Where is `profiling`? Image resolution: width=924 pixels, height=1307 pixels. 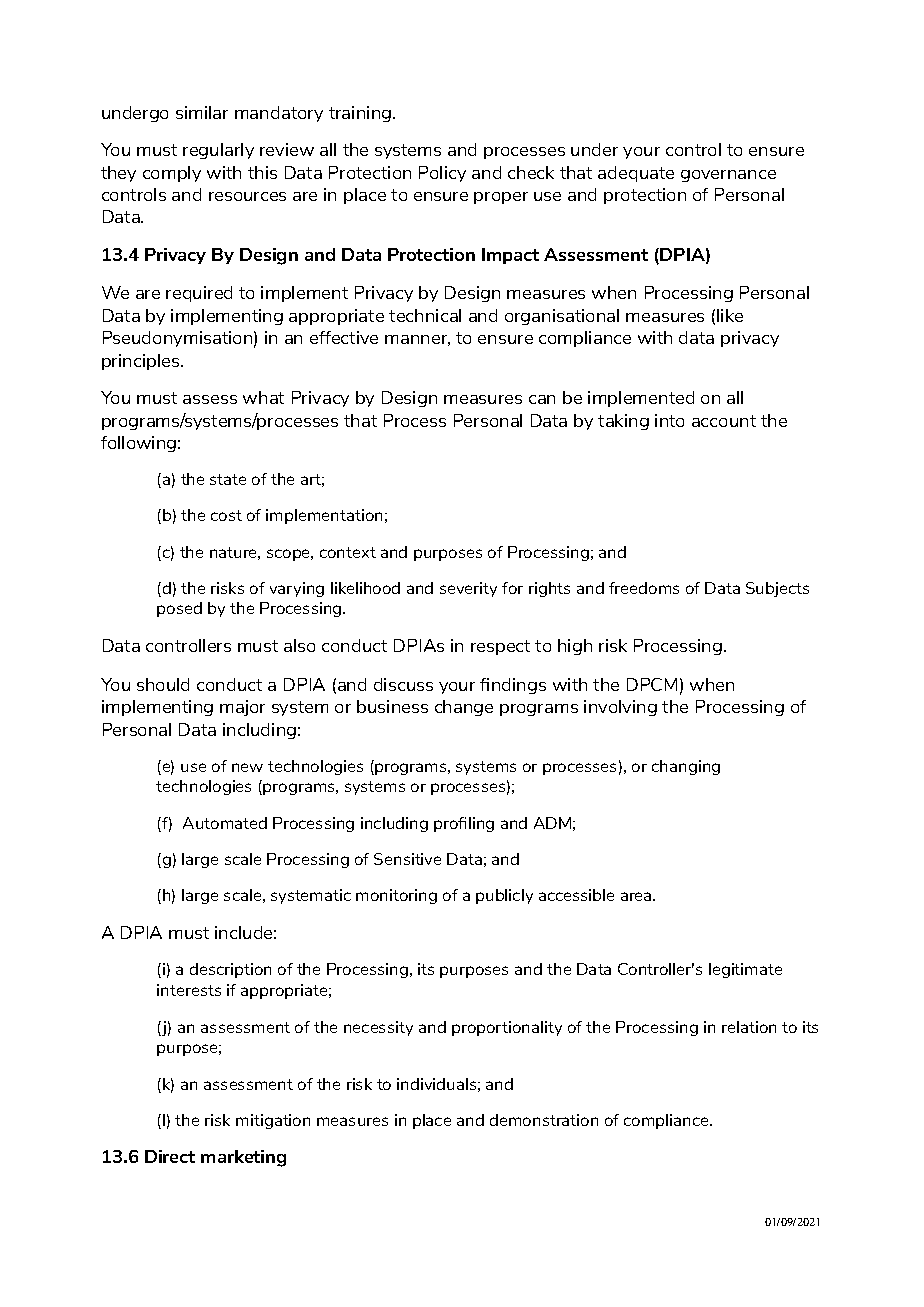
profiling is located at coordinates (464, 824).
